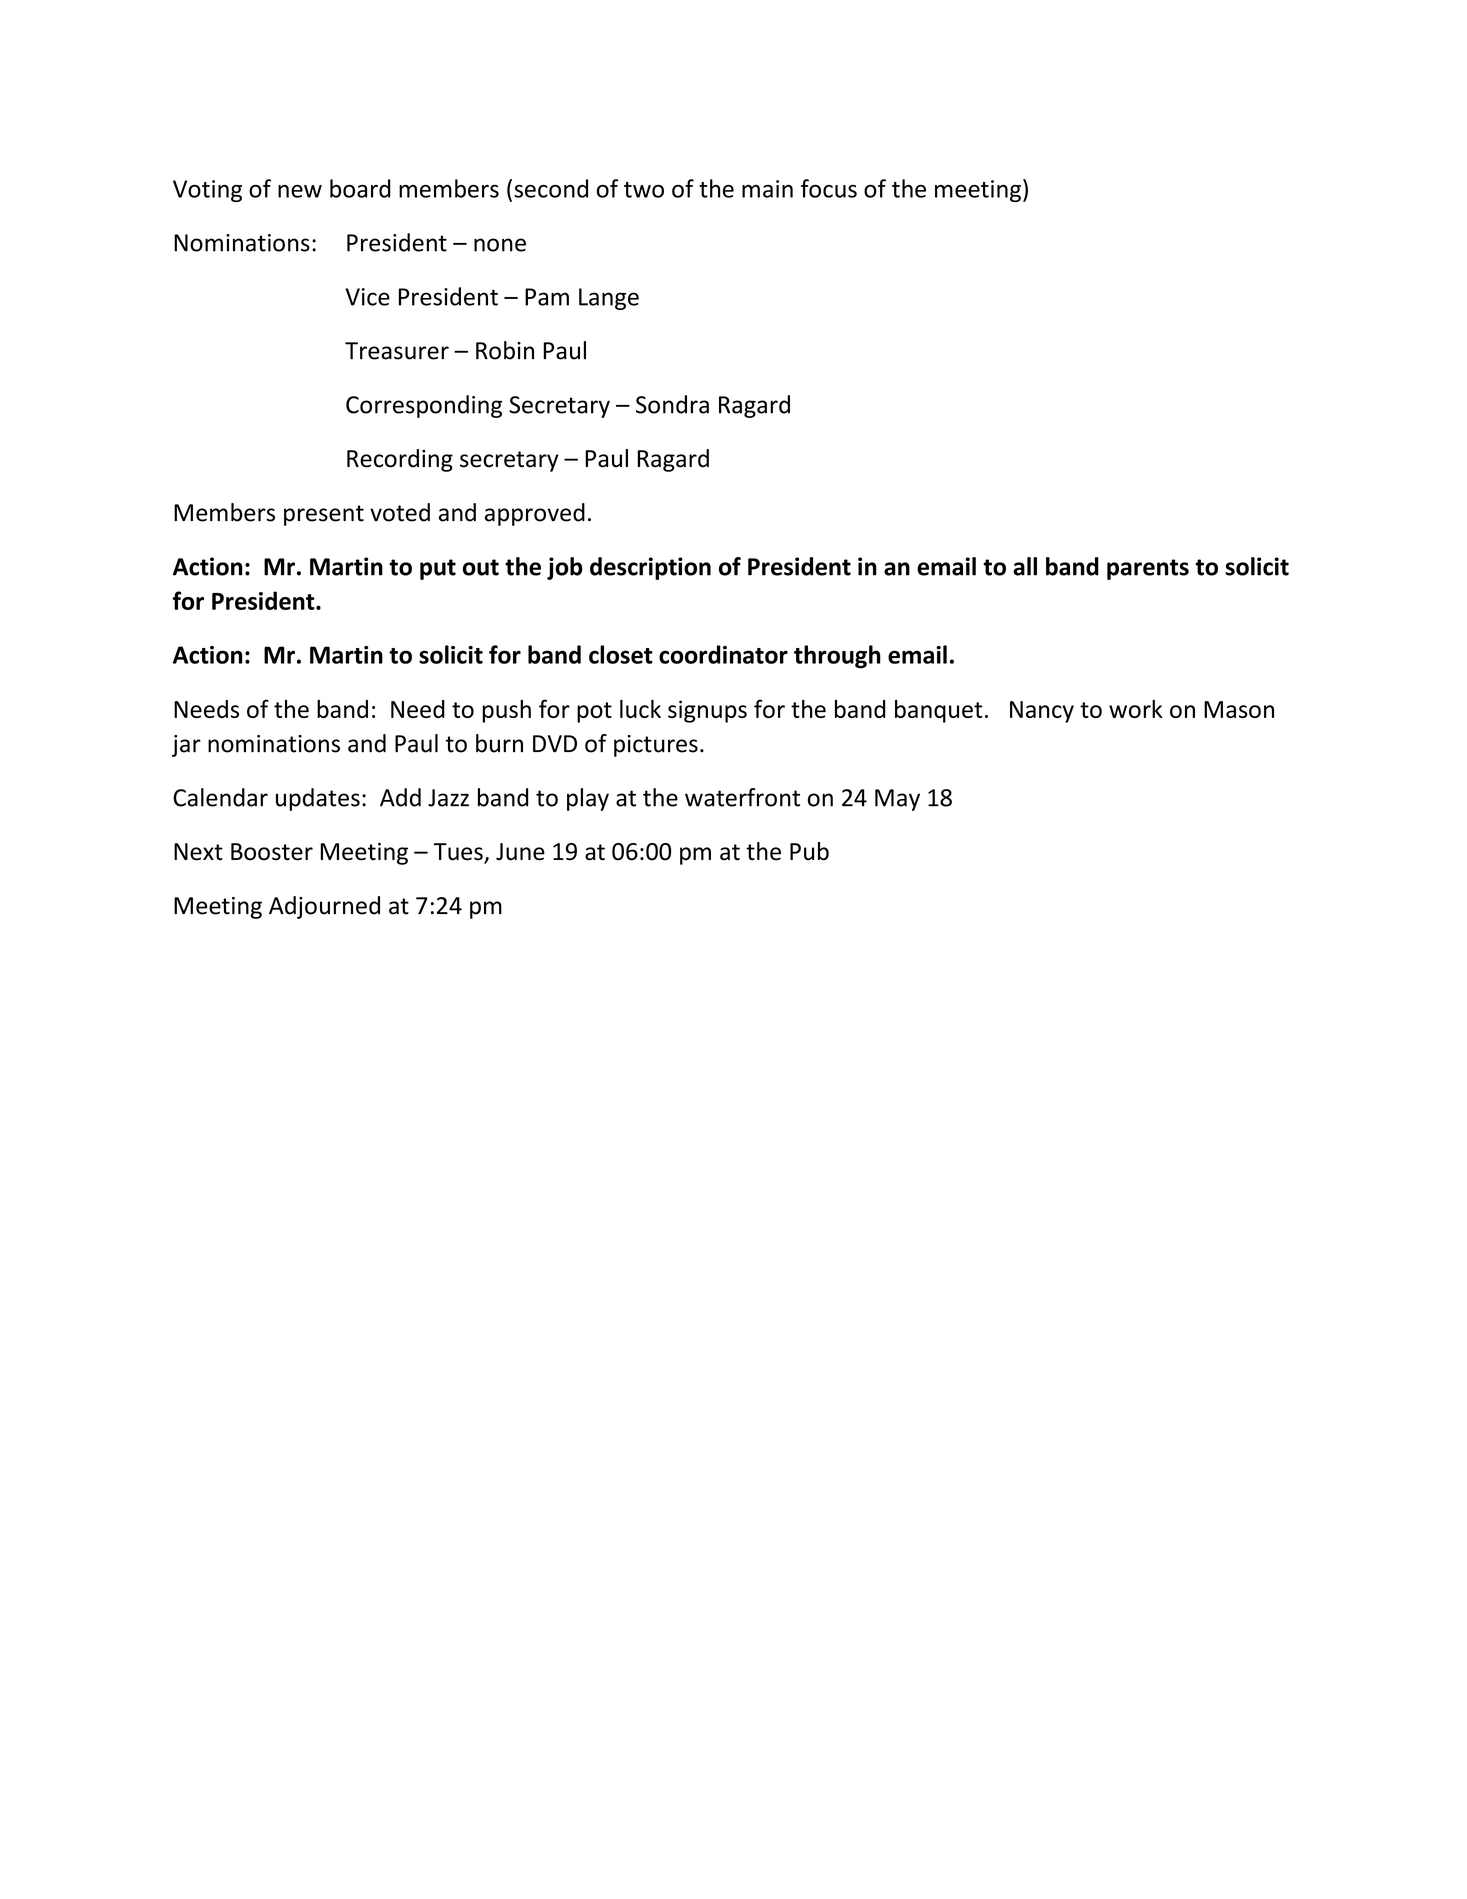 The image size is (1467, 1899). Describe the element at coordinates (767, 189) in the screenshot. I see `main` at that location.
